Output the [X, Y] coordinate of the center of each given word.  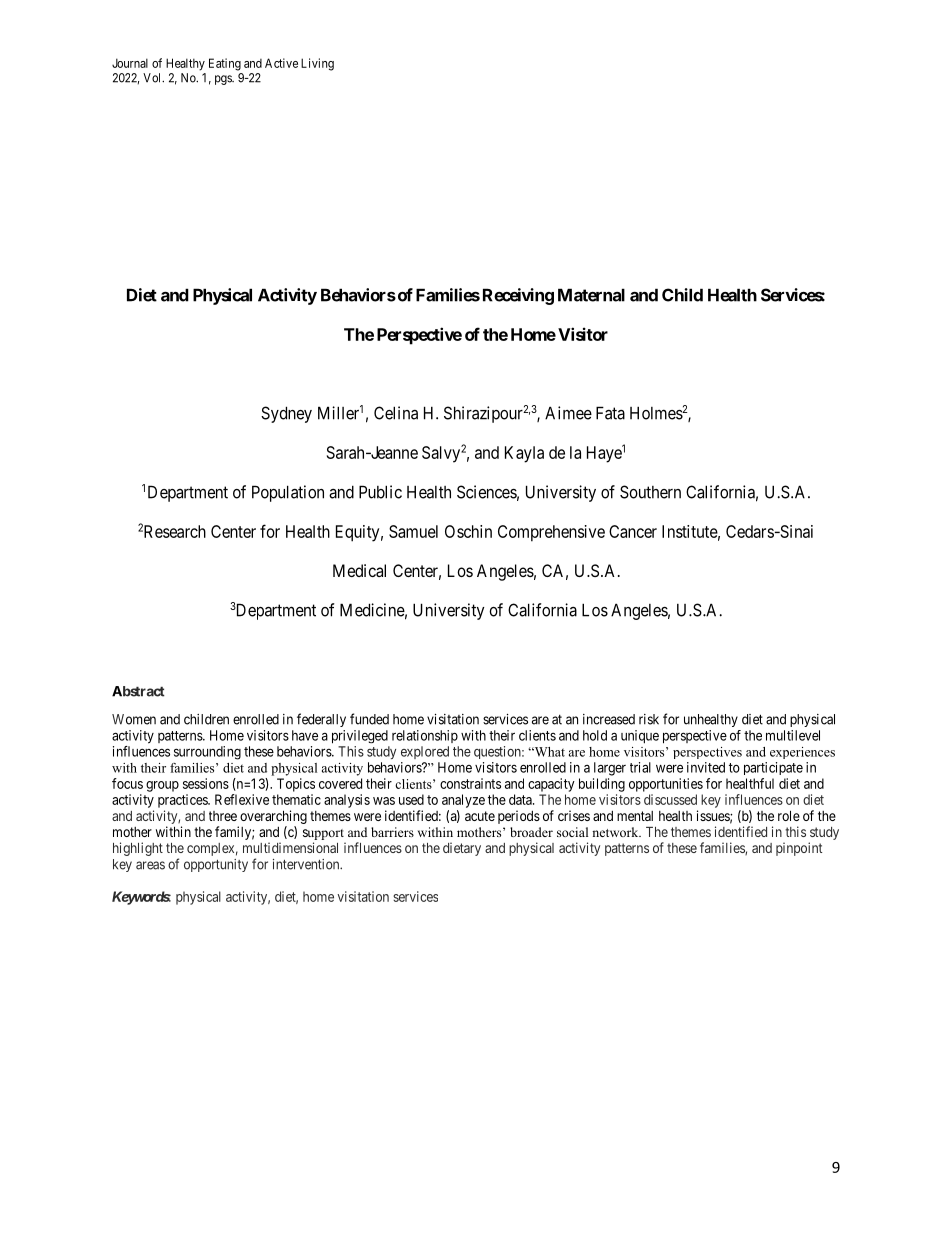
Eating [225, 64]
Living [317, 64]
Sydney [286, 414]
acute [480, 816]
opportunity [216, 865]
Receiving [518, 296]
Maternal [591, 295]
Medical [359, 570]
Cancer [633, 531]
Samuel [413, 531]
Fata [610, 413]
